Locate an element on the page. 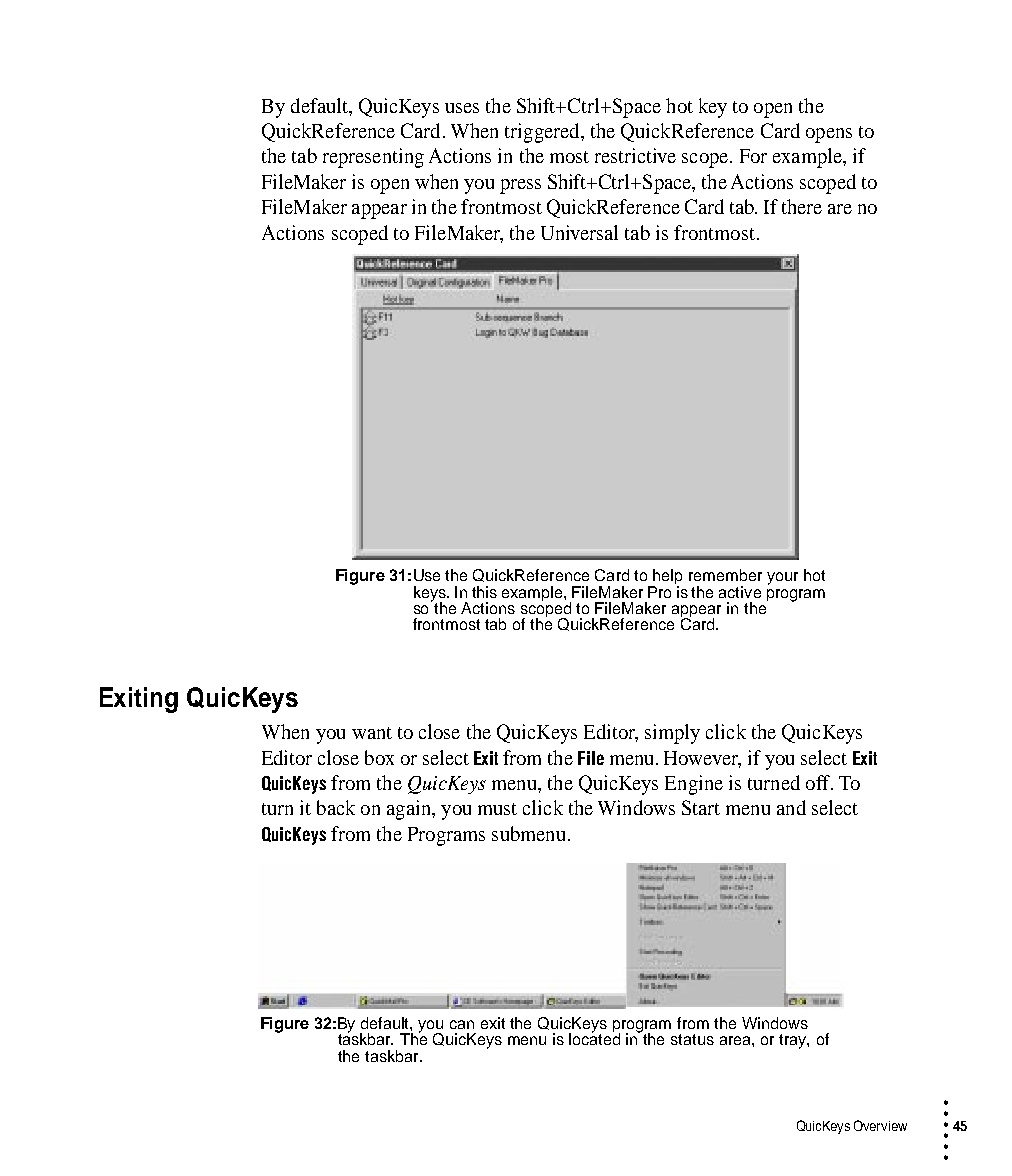  representing is located at coordinates (373, 158).
